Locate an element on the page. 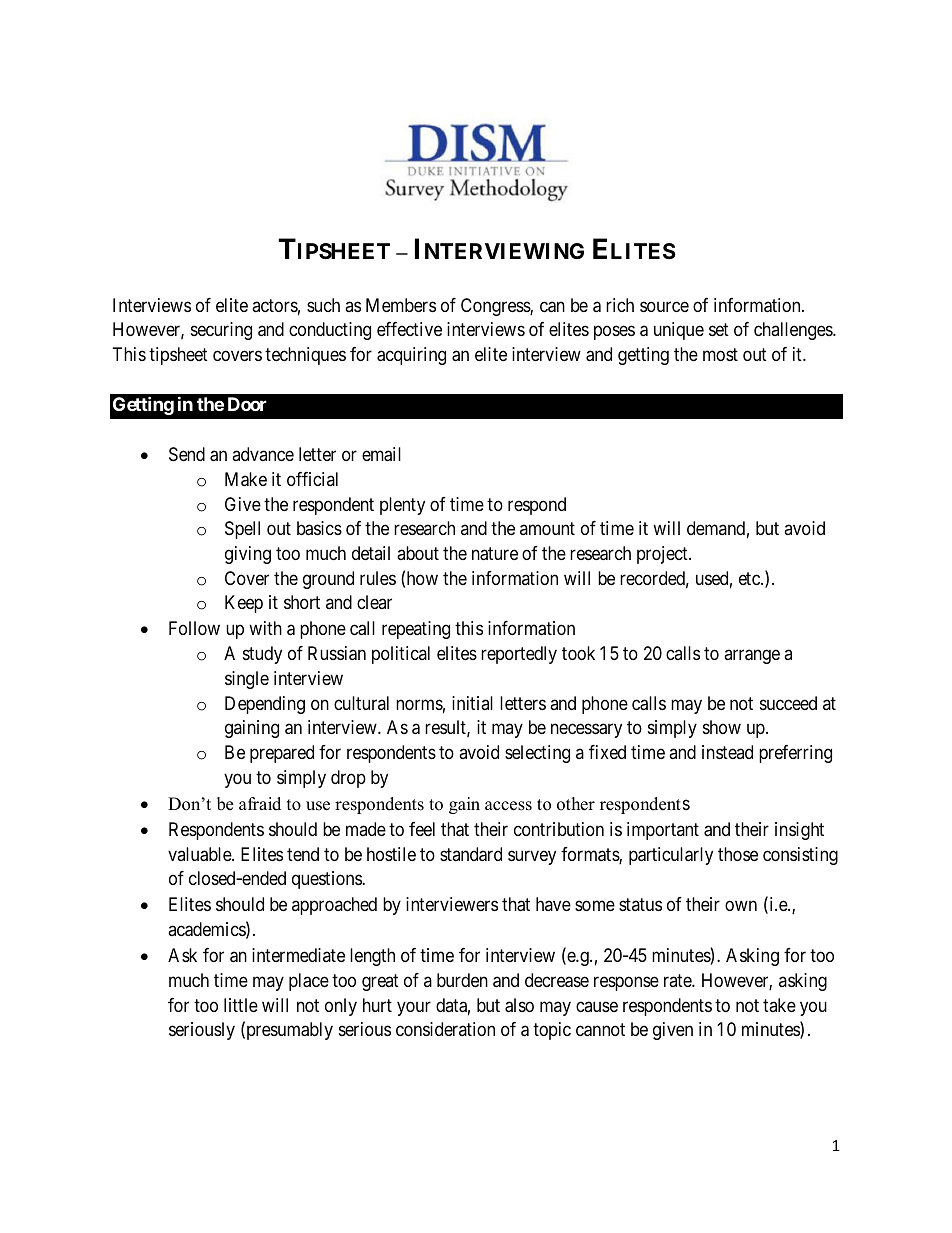 This document has width=952, height=1233. also is located at coordinates (519, 1005).
